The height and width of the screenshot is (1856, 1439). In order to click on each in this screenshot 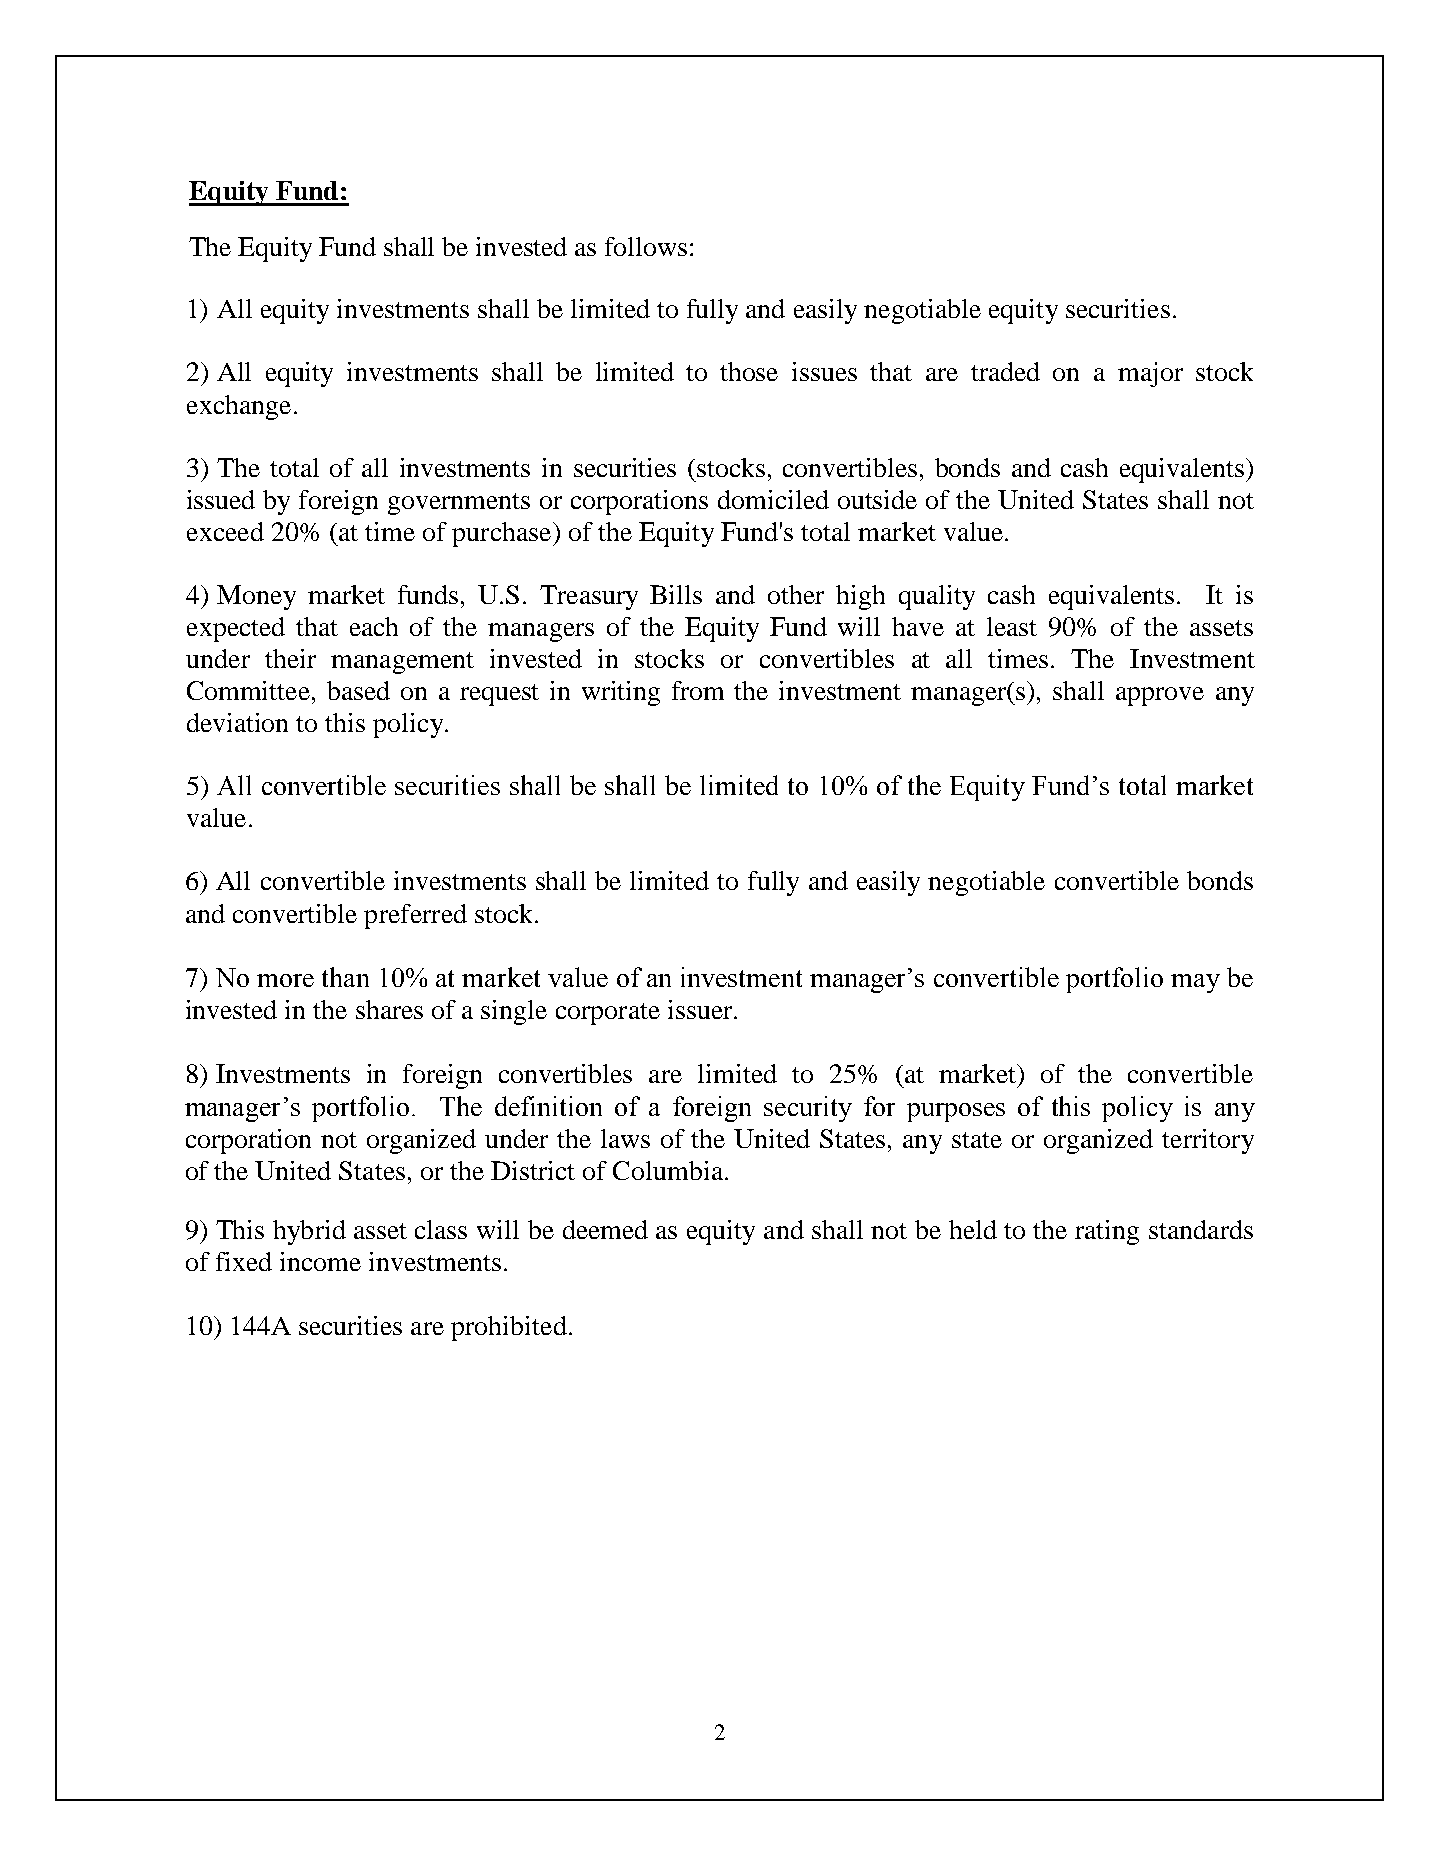, I will do `click(374, 626)`.
